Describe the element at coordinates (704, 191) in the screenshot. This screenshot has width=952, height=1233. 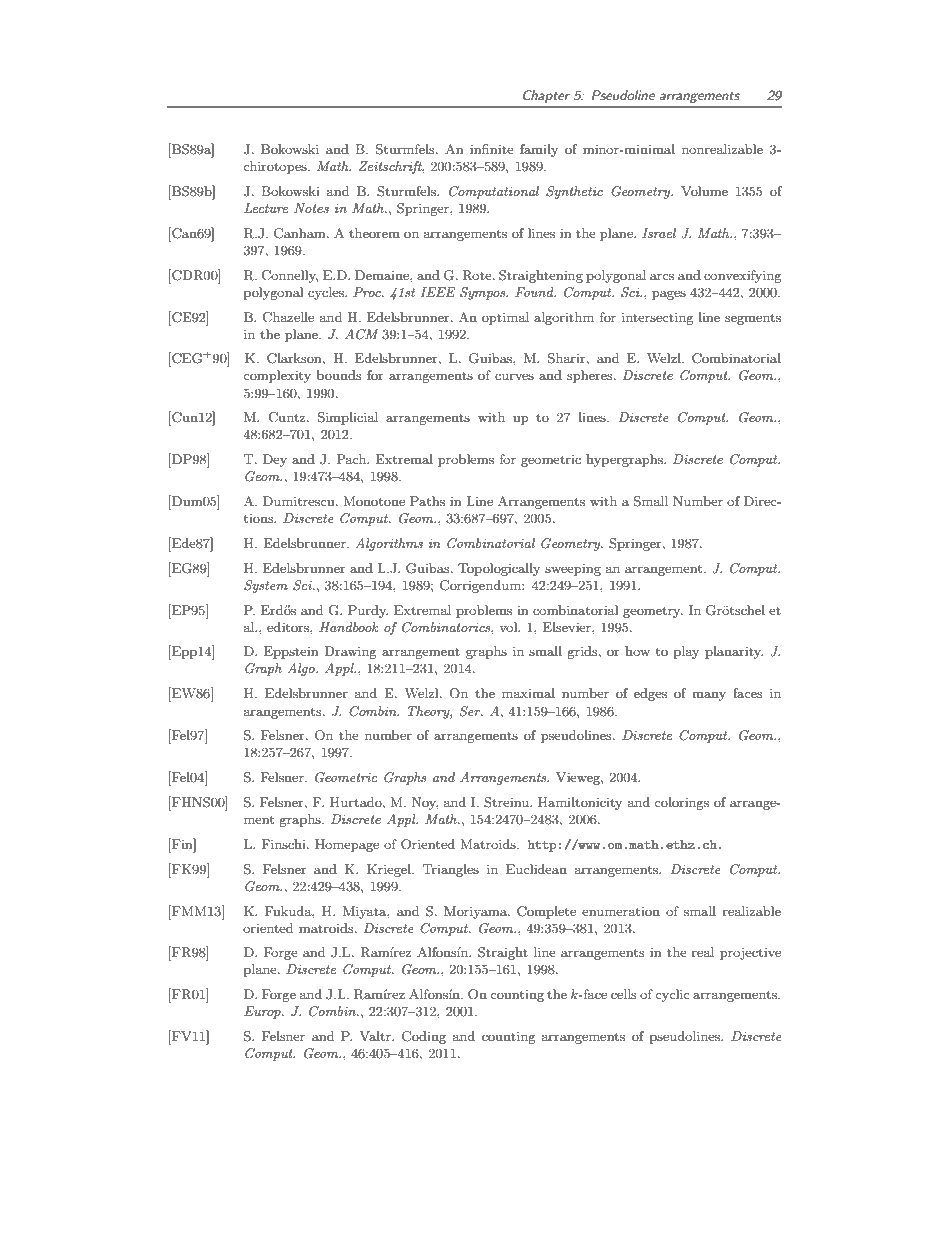
I see `Volume` at that location.
